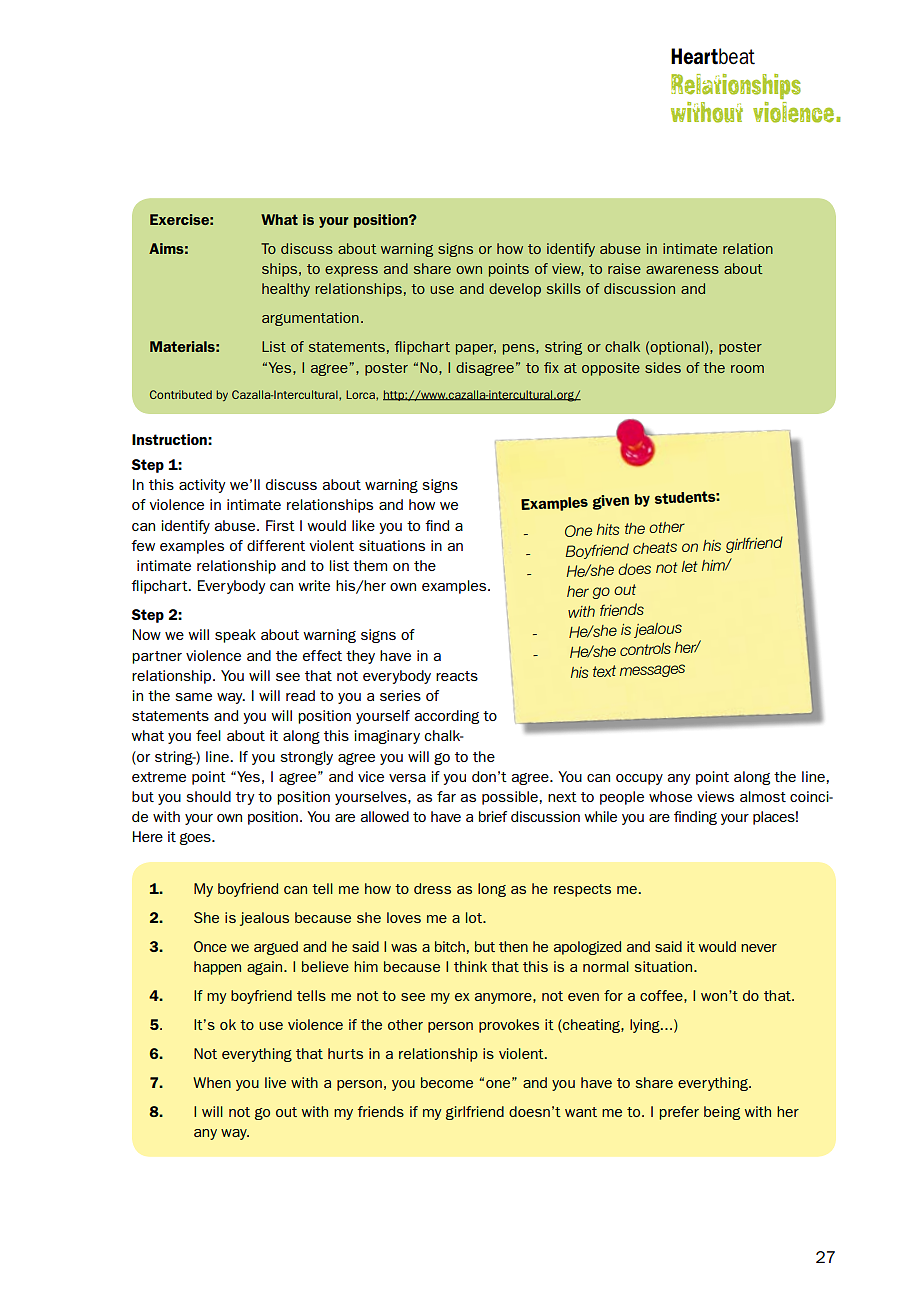 The width and height of the screenshot is (924, 1308). I want to click on occupy, so click(639, 779).
